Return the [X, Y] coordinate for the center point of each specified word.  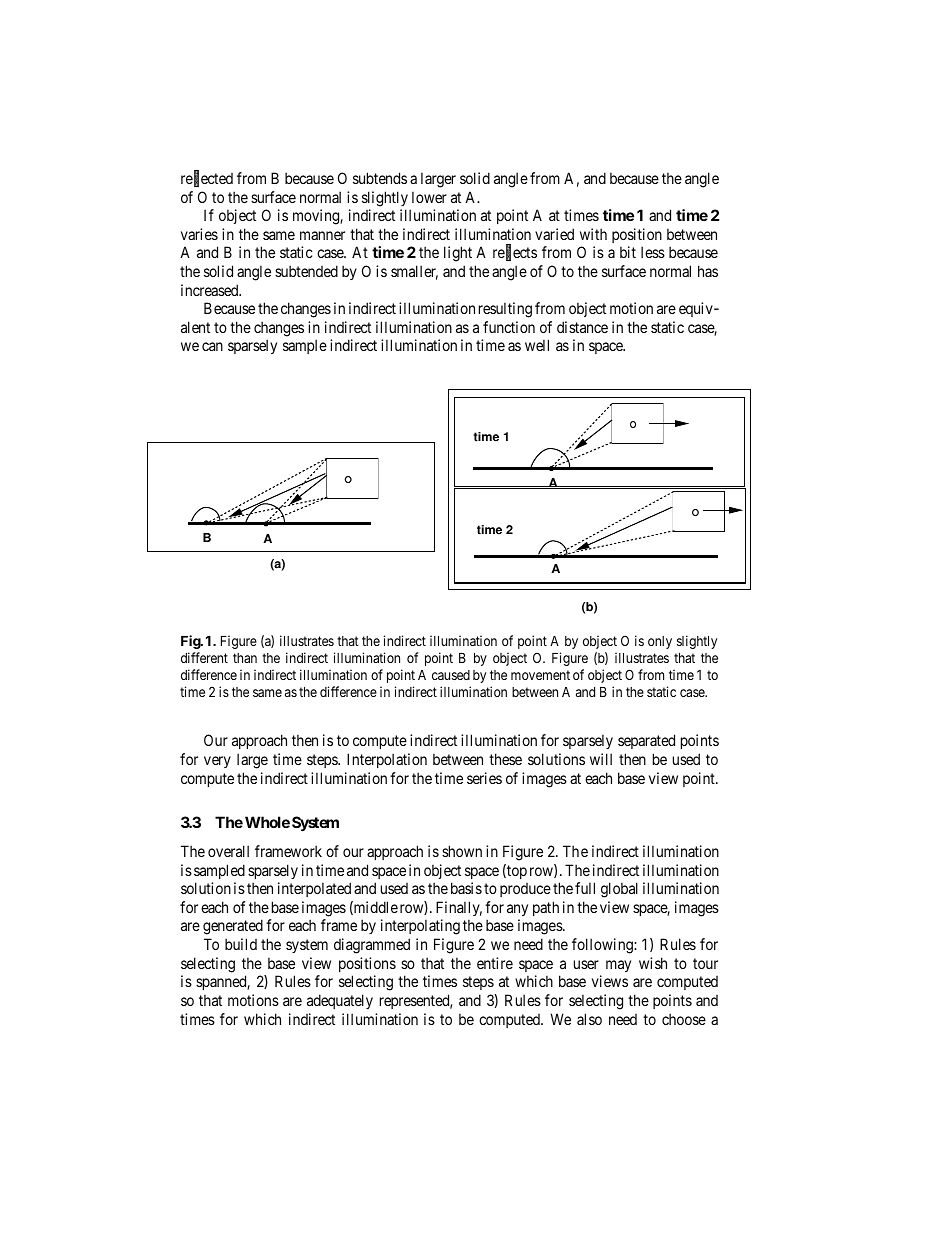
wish [653, 963]
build [241, 944]
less [653, 252]
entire [495, 963]
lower [429, 197]
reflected [207, 179]
